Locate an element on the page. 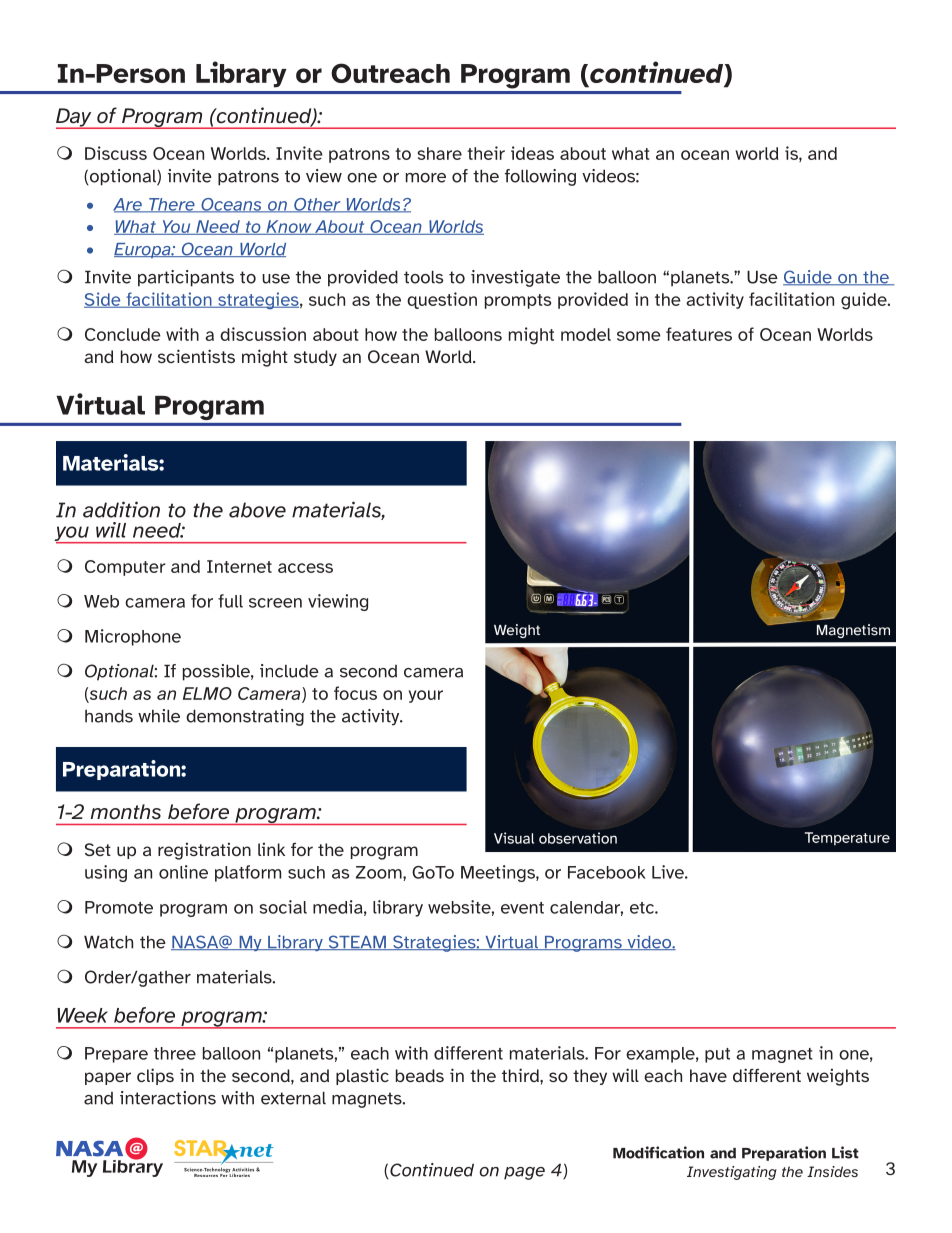 This image has width=952, height=1233. following is located at coordinates (540, 177).
